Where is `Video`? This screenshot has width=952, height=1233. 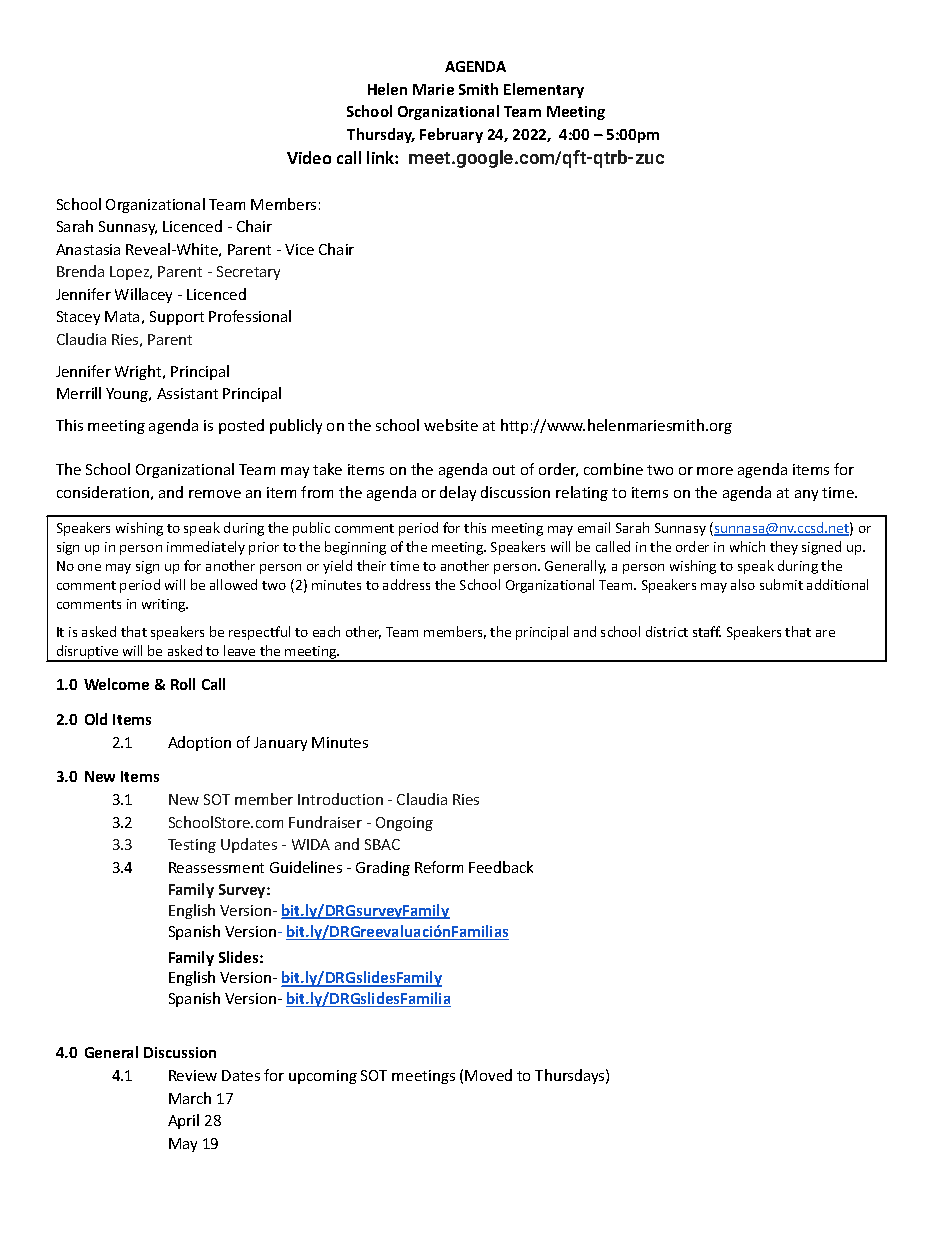
Video is located at coordinates (309, 157).
